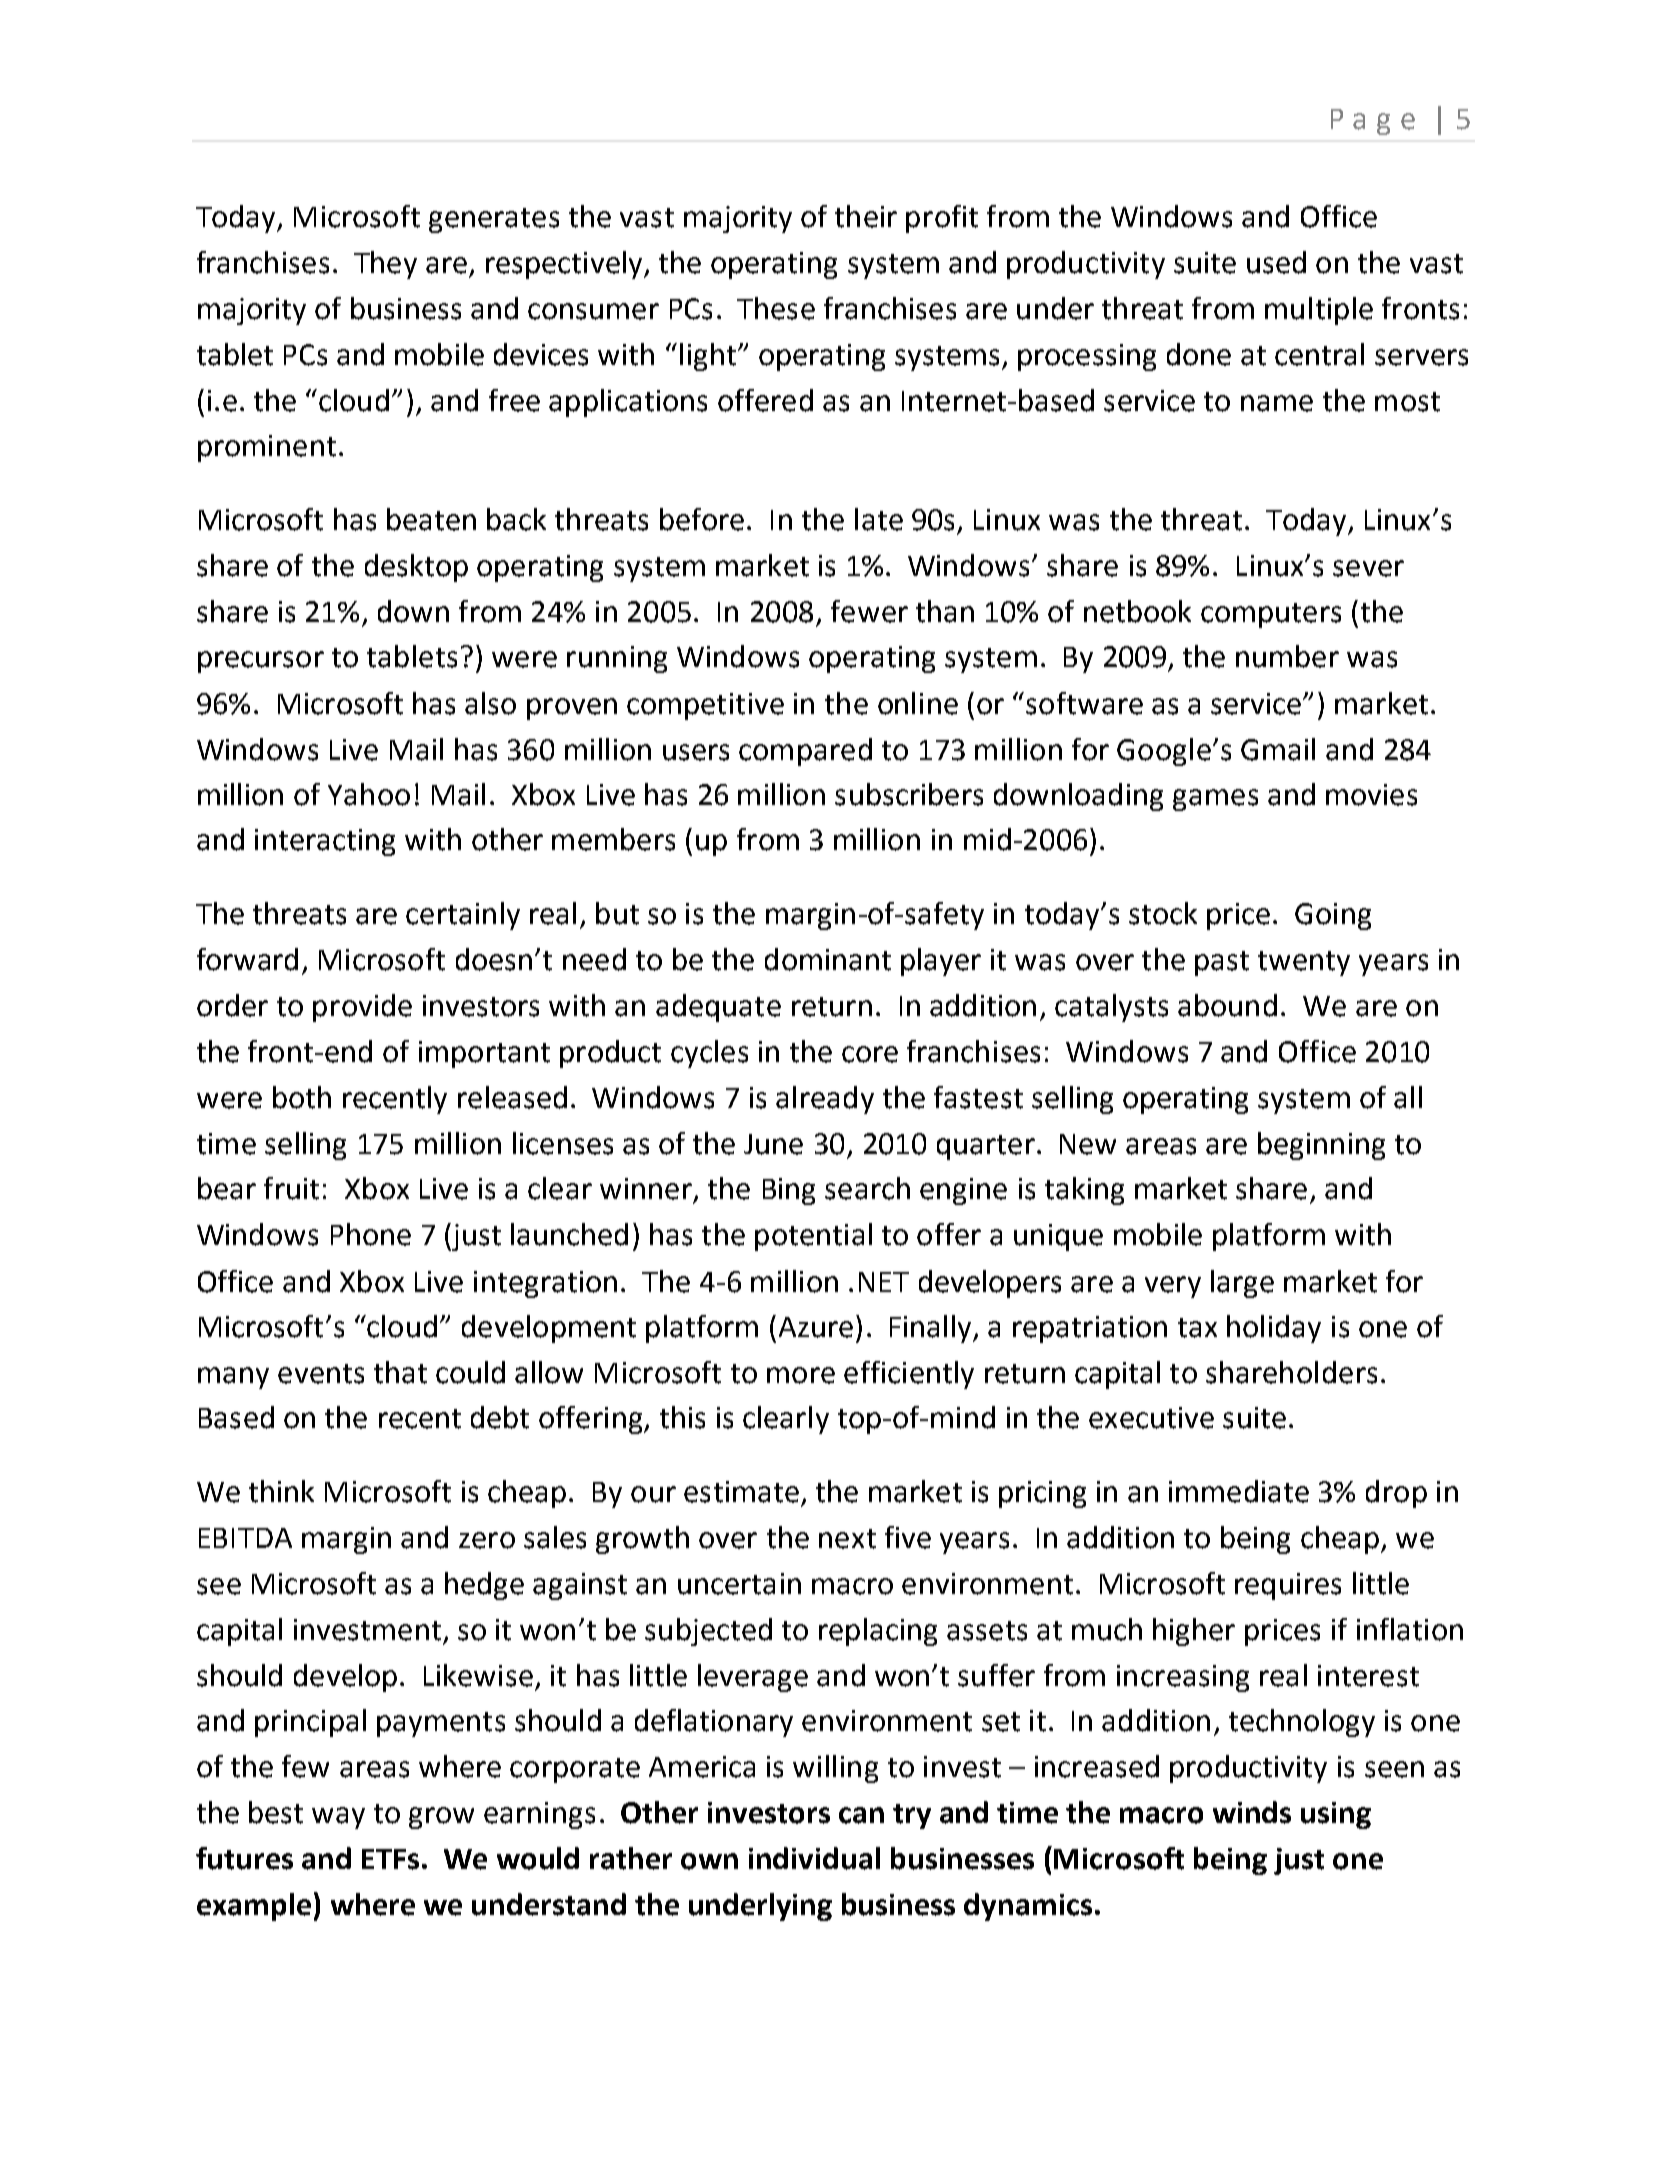  Describe the element at coordinates (385, 265) in the screenshot. I see `They` at that location.
